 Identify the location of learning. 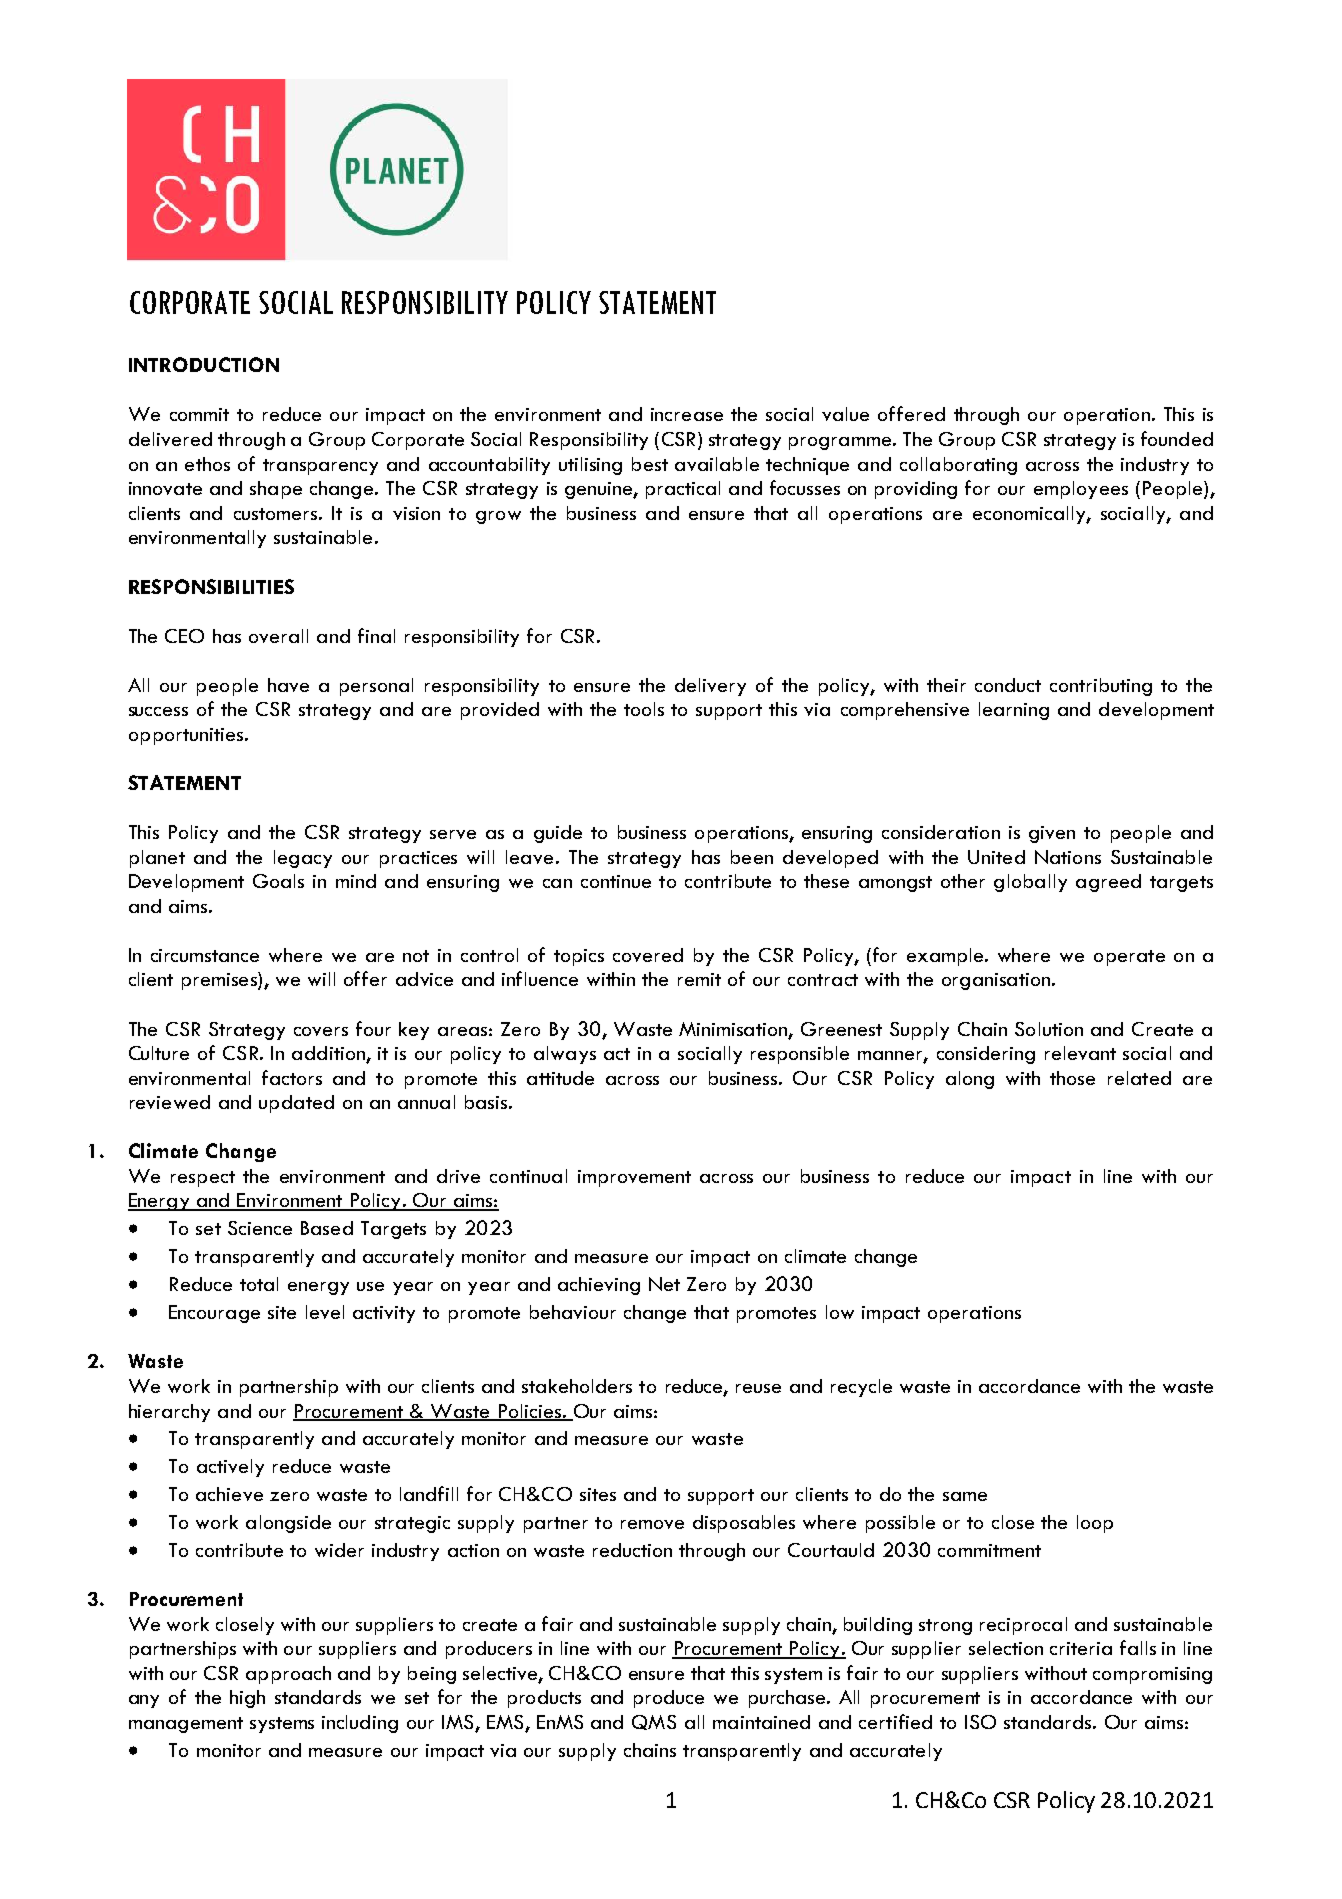
(1014, 711).
